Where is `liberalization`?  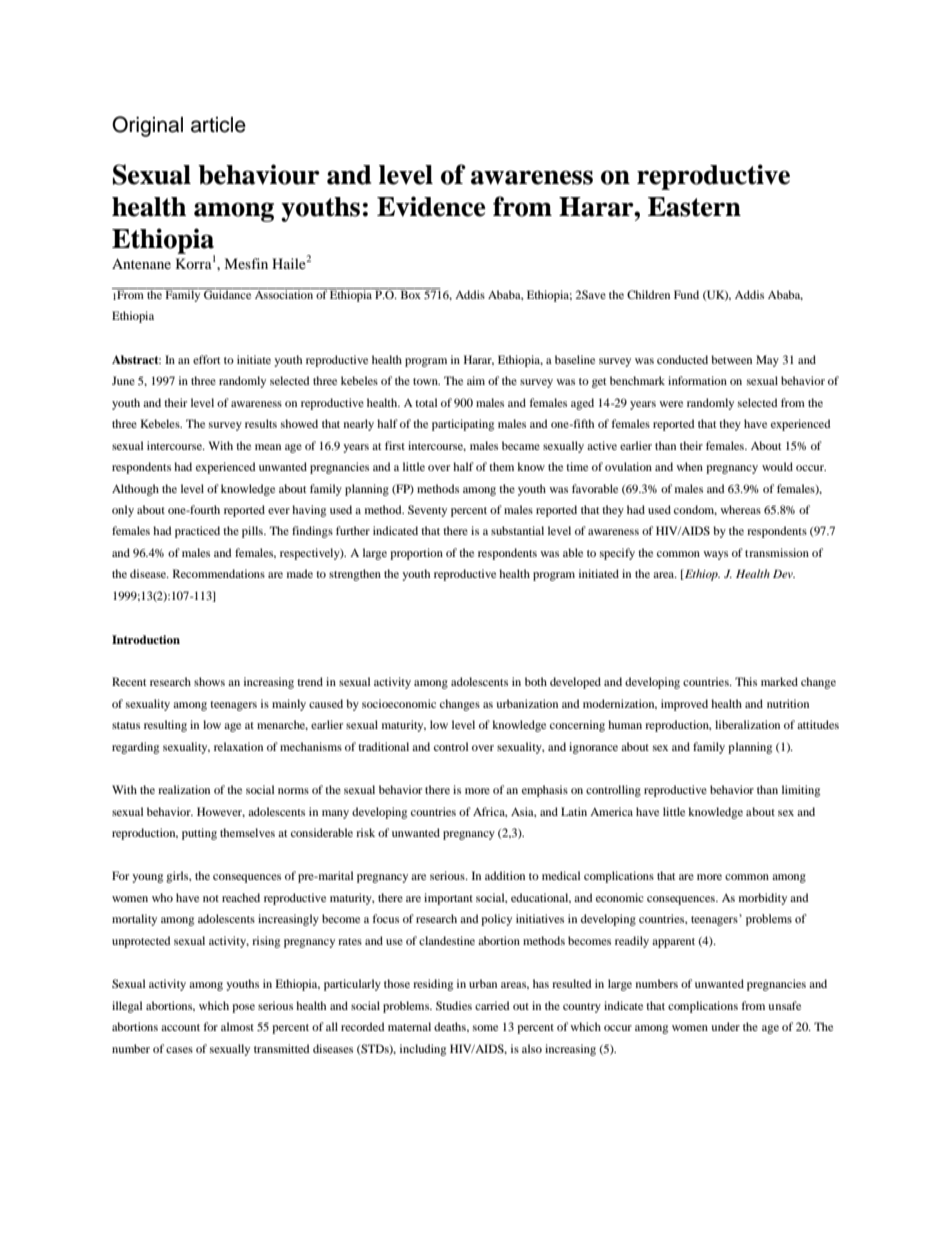
liberalization is located at coordinates (747, 724).
